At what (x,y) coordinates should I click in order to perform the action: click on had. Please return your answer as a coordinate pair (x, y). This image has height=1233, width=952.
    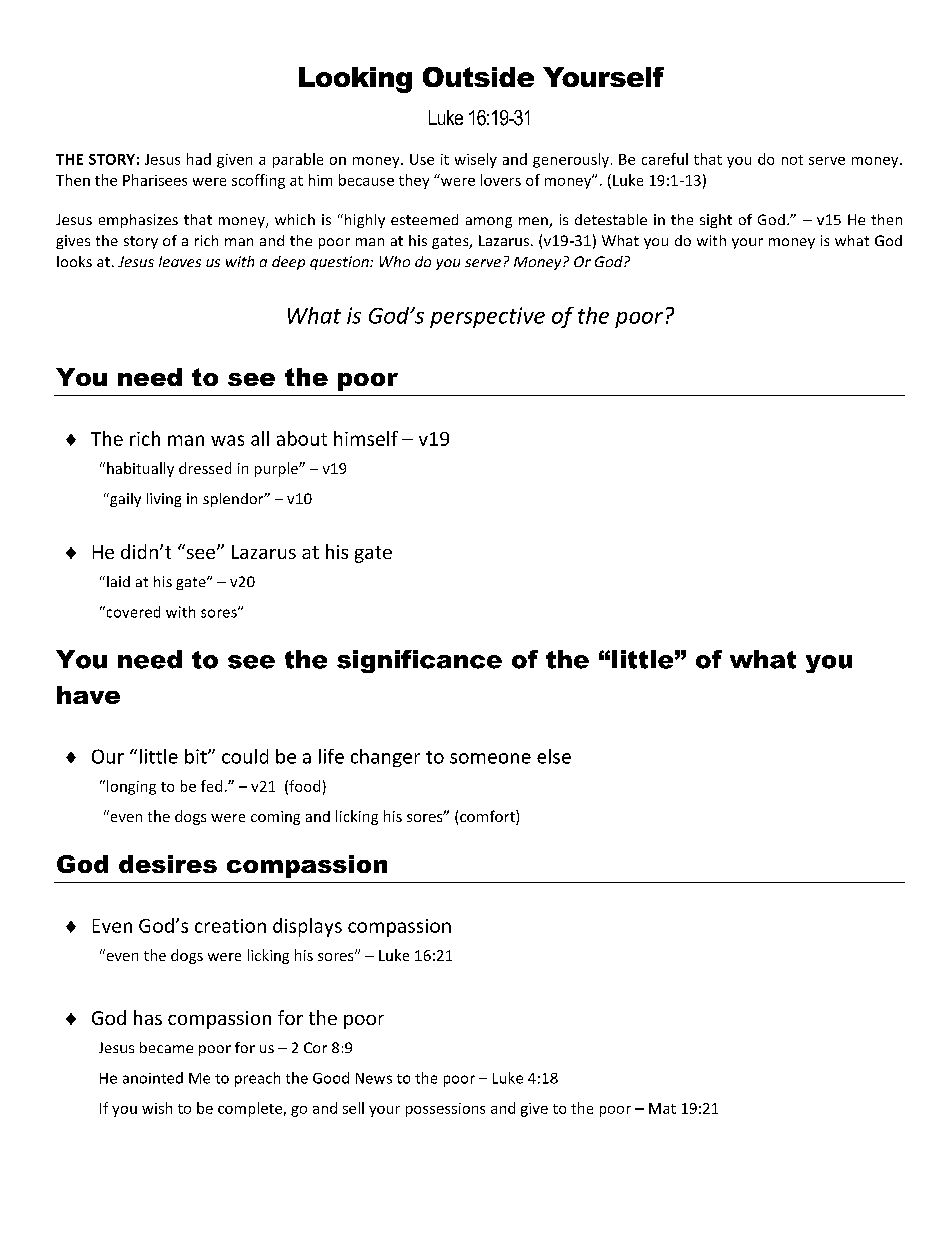
    Looking at the image, I should click on (199, 159).
